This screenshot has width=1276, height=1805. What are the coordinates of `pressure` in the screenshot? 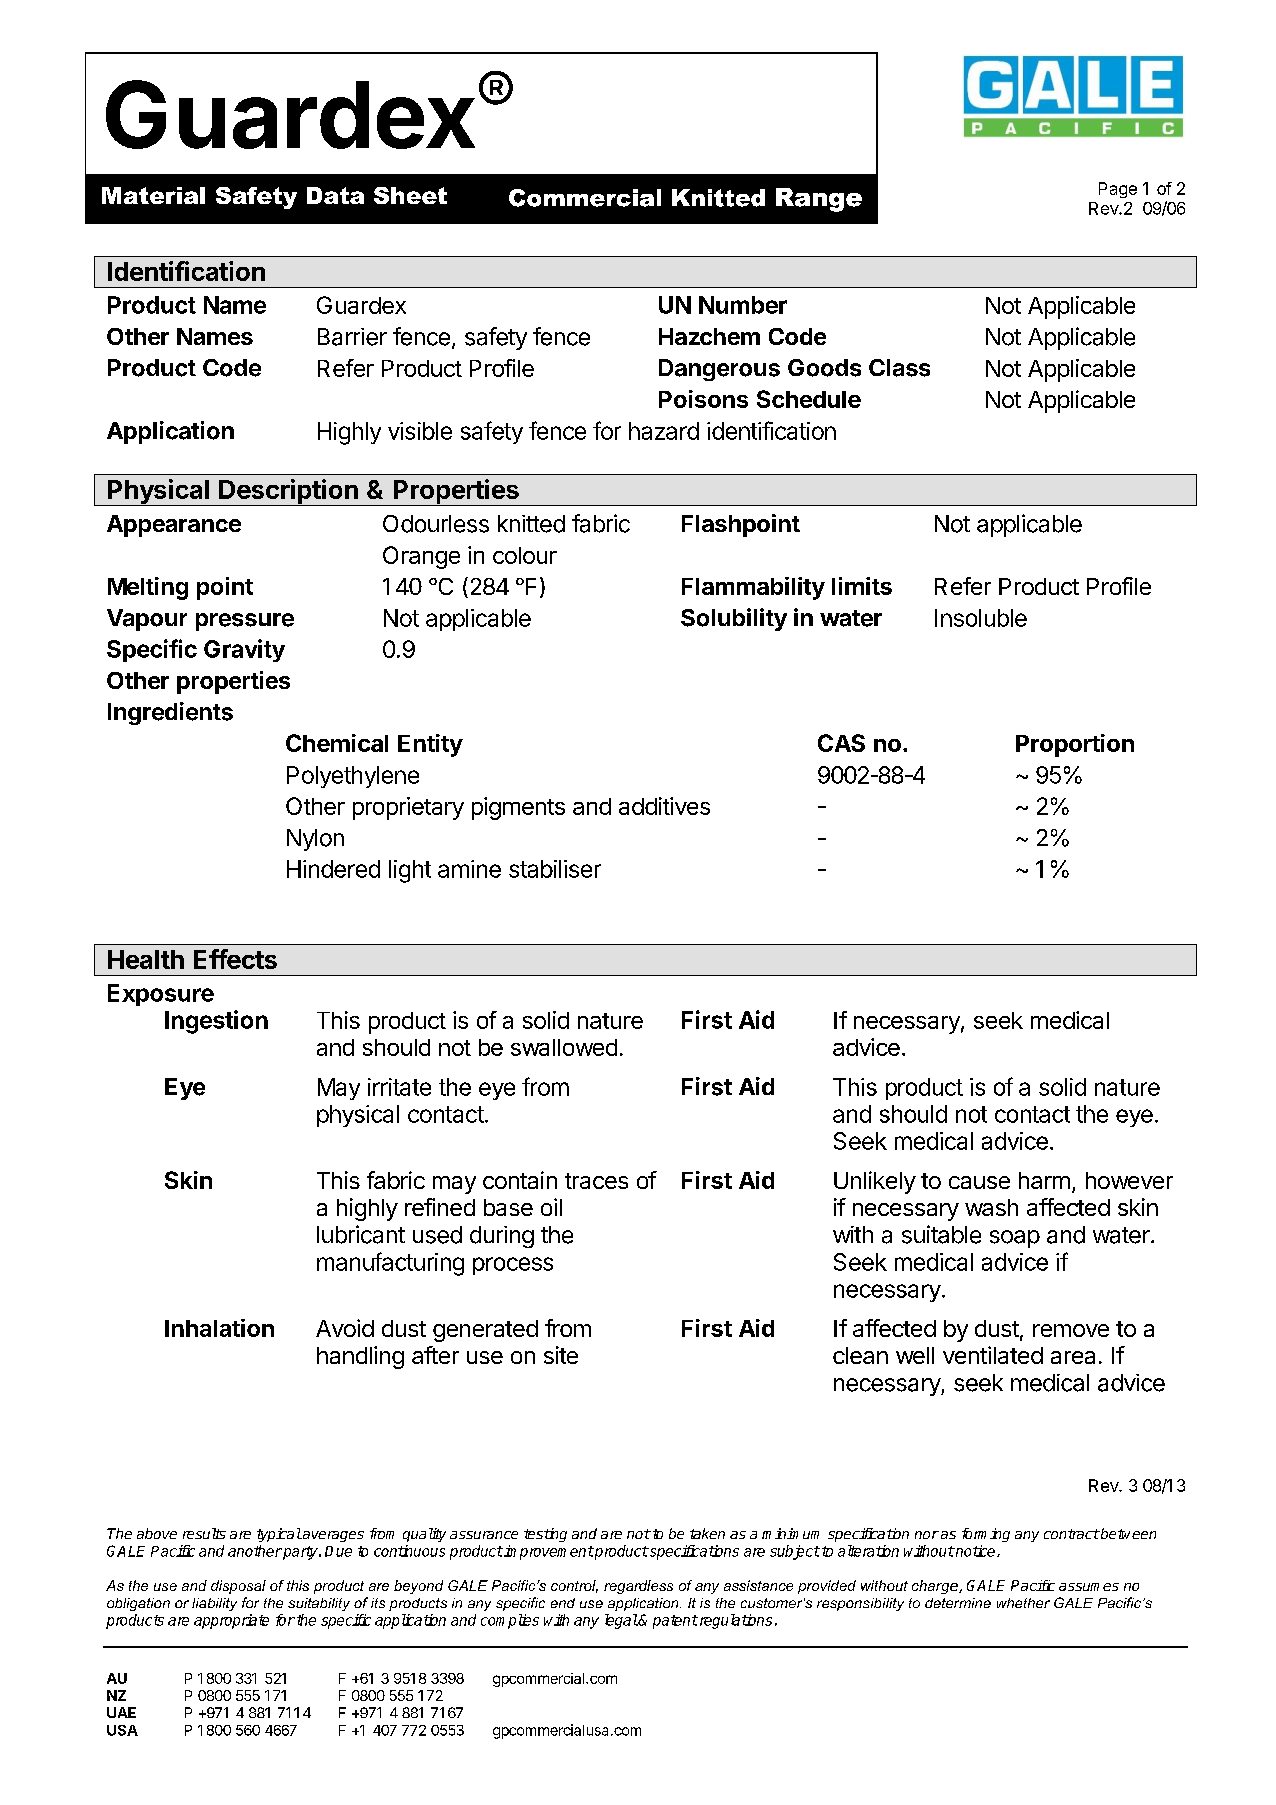 It's located at (245, 622).
